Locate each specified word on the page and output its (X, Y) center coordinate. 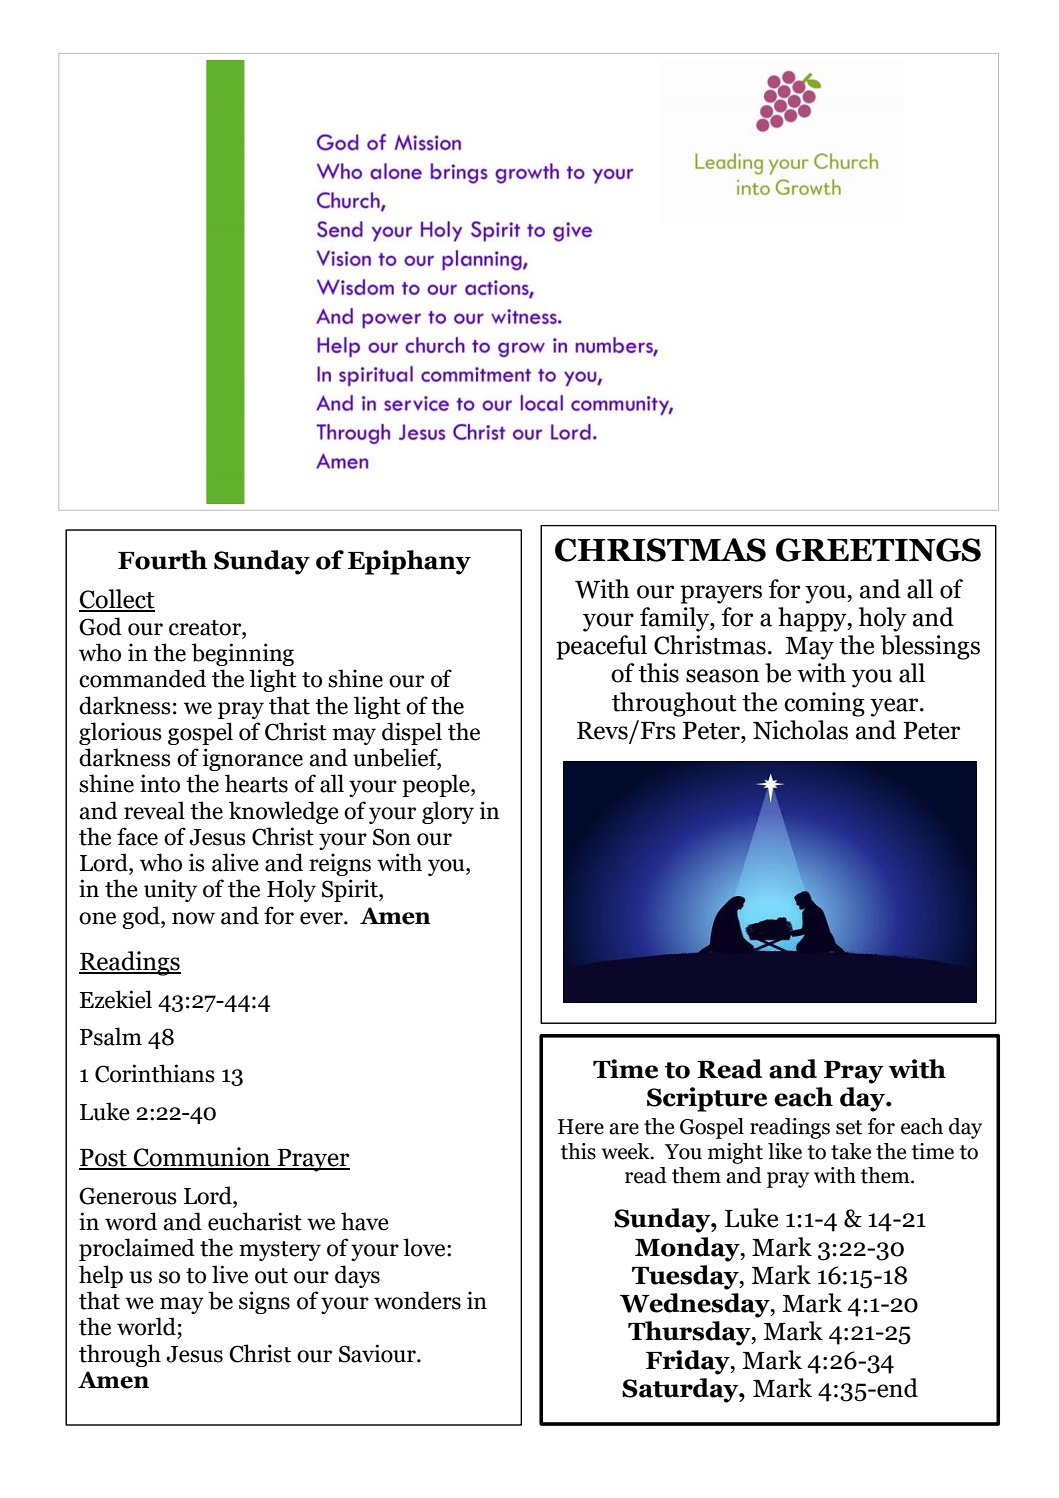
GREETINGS (878, 550)
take (851, 1151)
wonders (417, 1300)
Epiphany (409, 562)
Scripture (707, 1099)
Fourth (162, 560)
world (146, 1326)
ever (322, 918)
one (97, 918)
